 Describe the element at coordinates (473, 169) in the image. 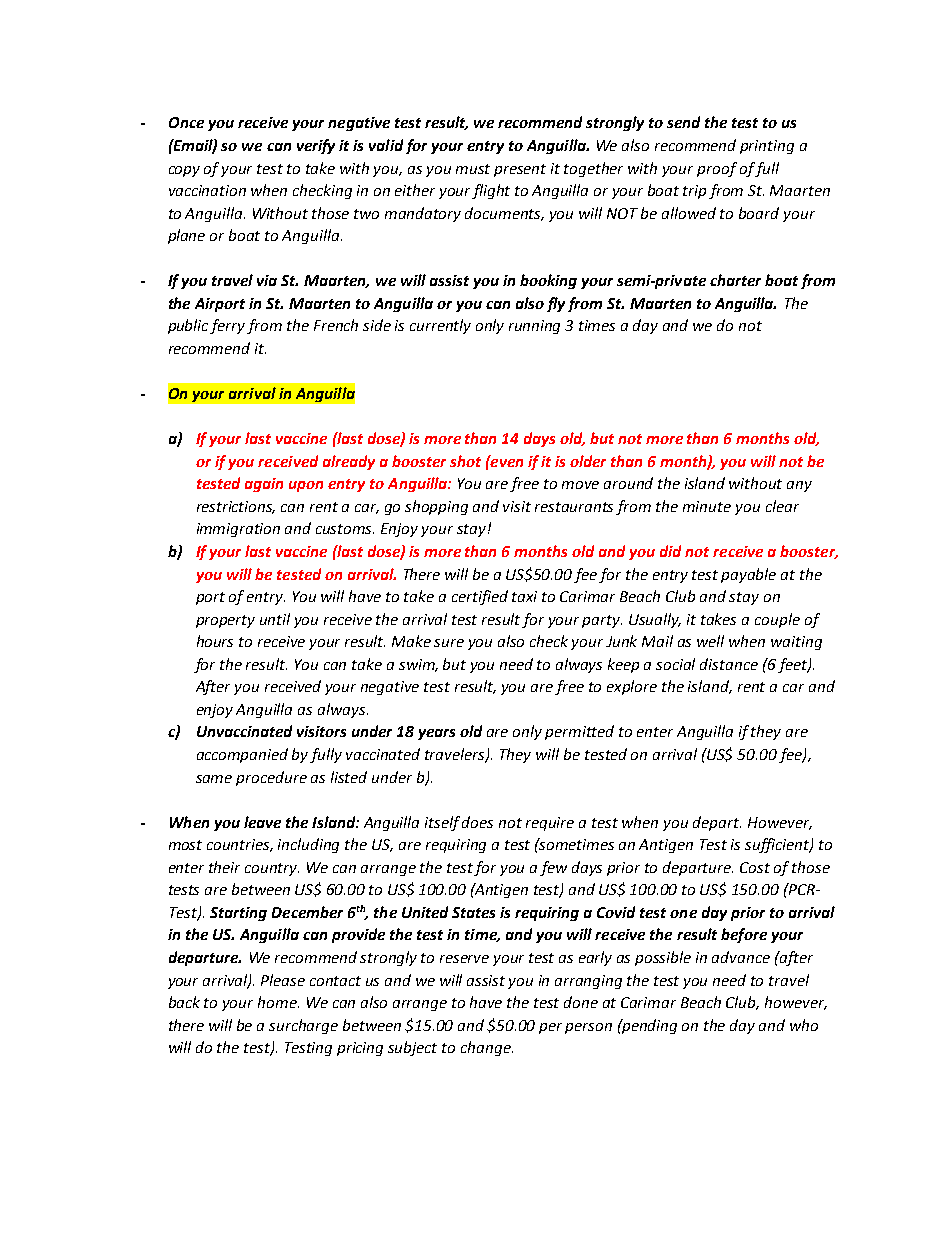

I see `must` at that location.
